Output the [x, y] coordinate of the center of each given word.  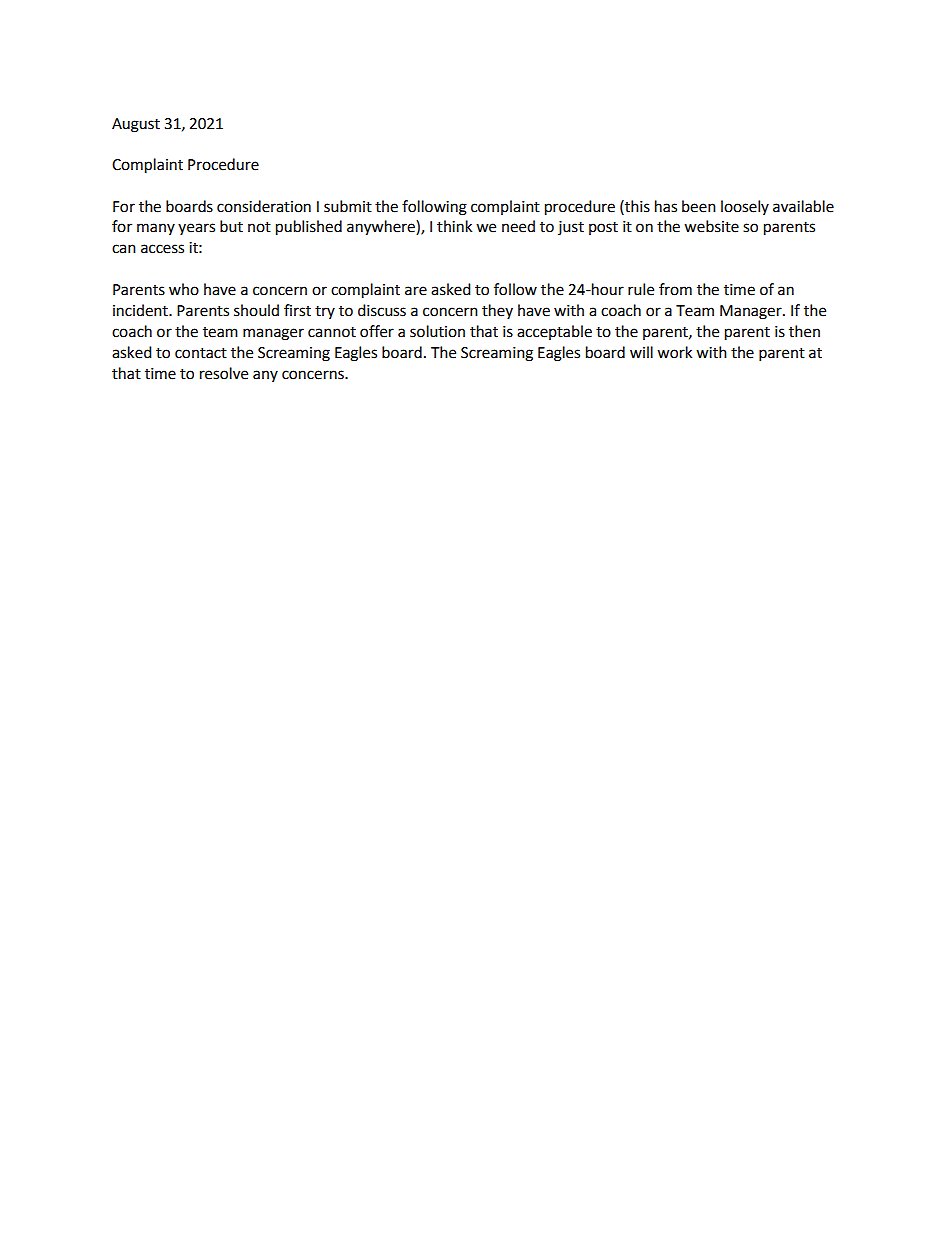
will [641, 352]
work [674, 352]
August [136, 125]
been [699, 206]
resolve [224, 373]
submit [348, 206]
